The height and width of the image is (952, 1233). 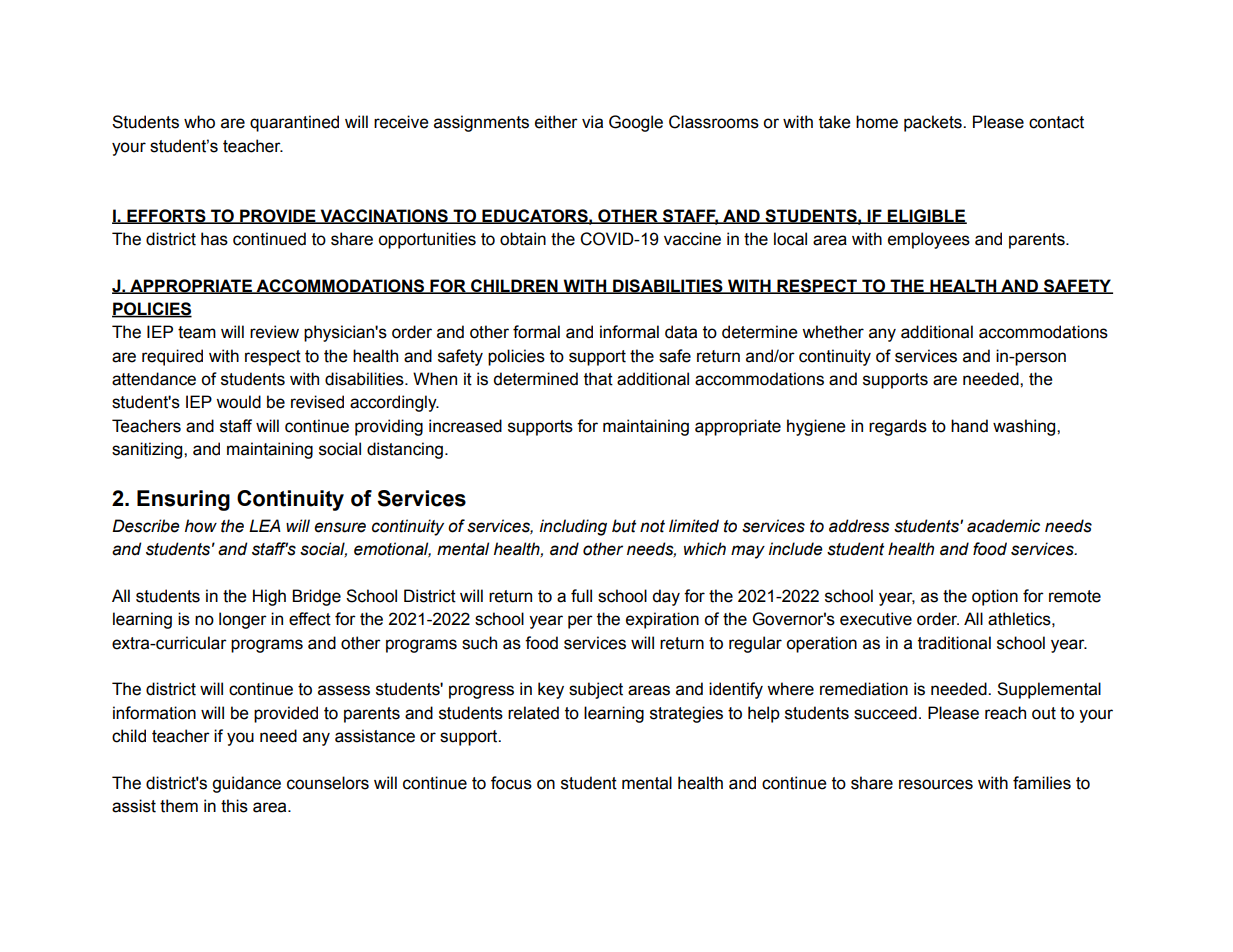 What do you see at coordinates (511, 783) in the image?
I see `focus` at bounding box center [511, 783].
